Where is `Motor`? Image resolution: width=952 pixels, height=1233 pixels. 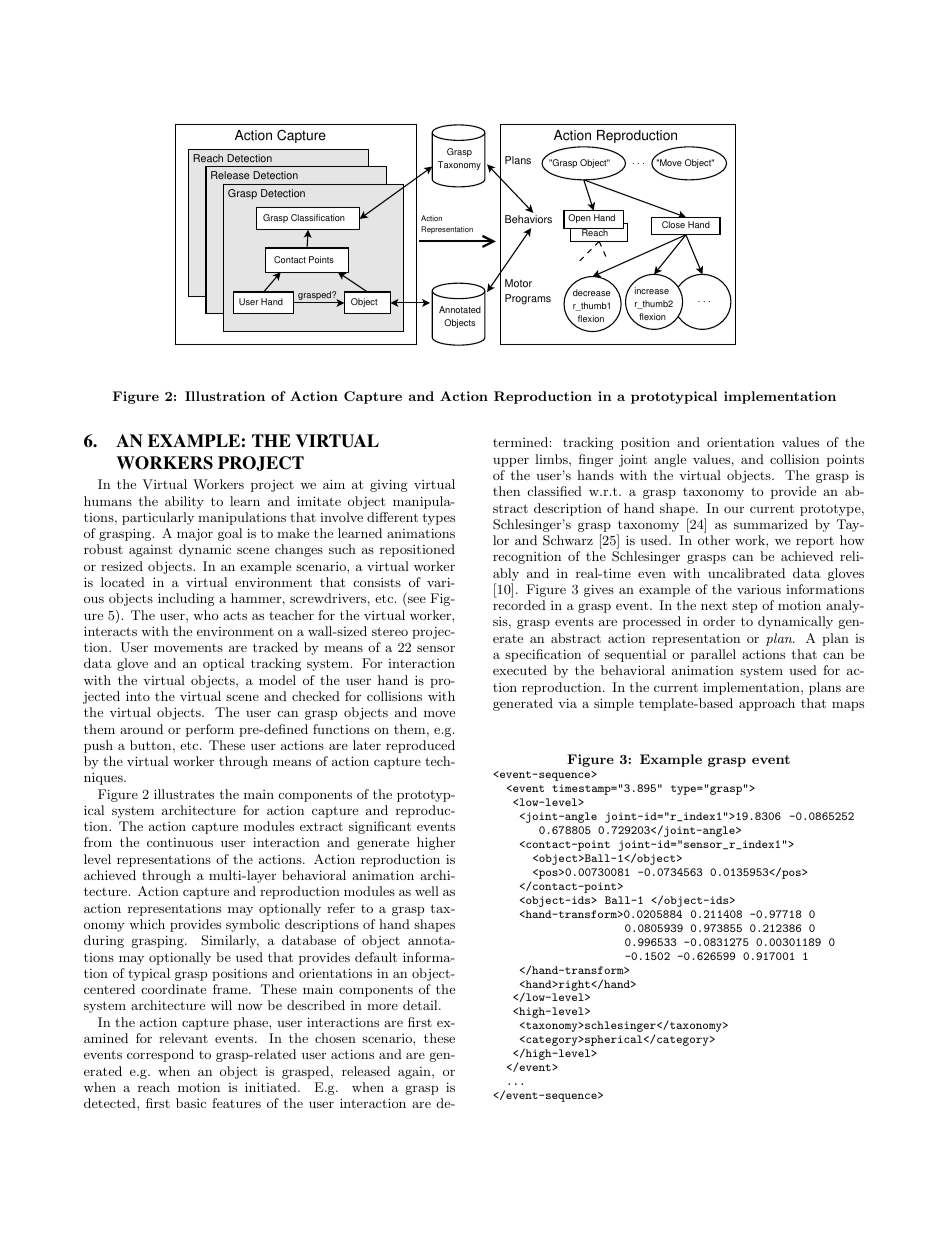
Motor is located at coordinates (518, 283).
